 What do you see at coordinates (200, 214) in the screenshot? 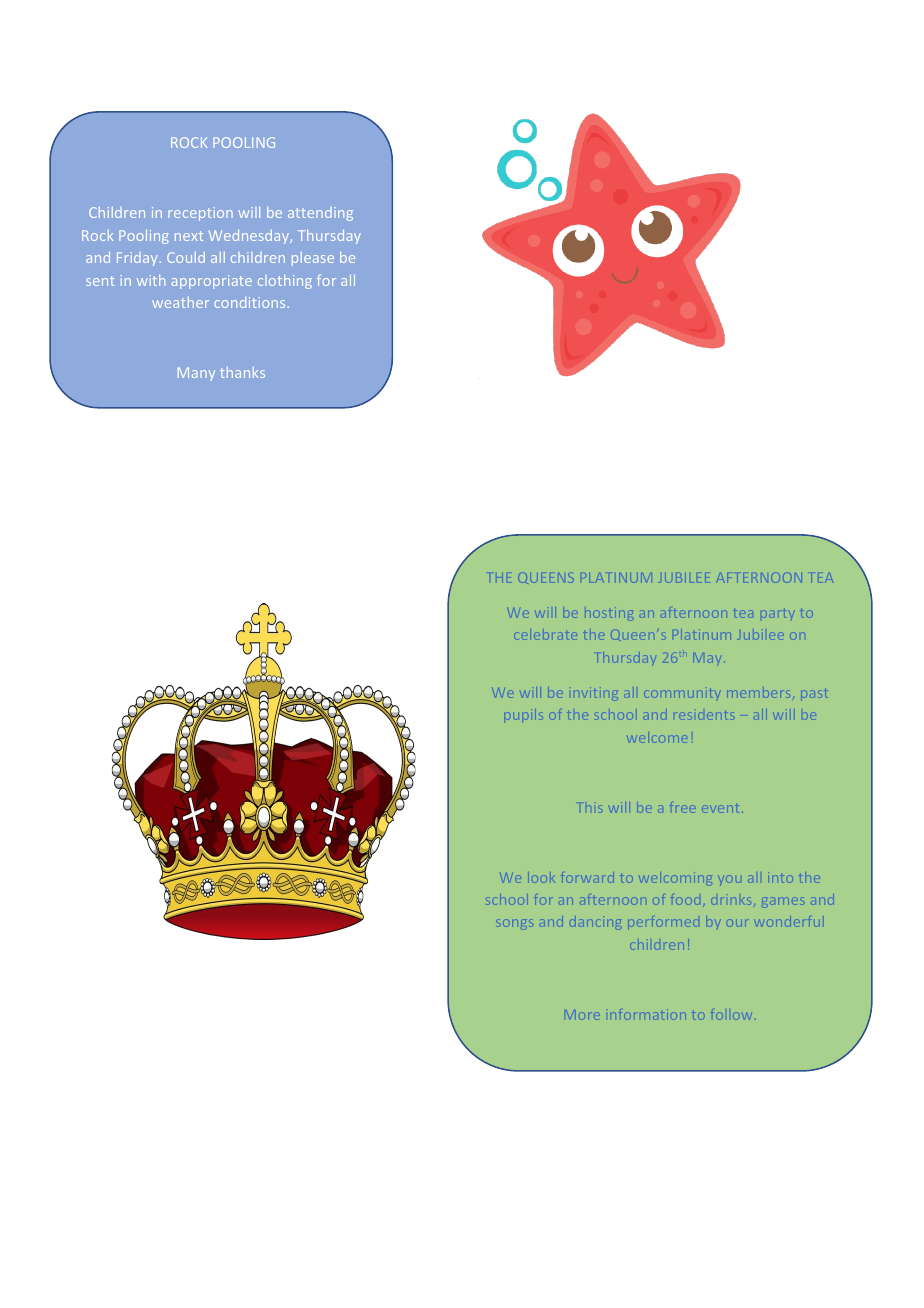
I see `reception` at bounding box center [200, 214].
